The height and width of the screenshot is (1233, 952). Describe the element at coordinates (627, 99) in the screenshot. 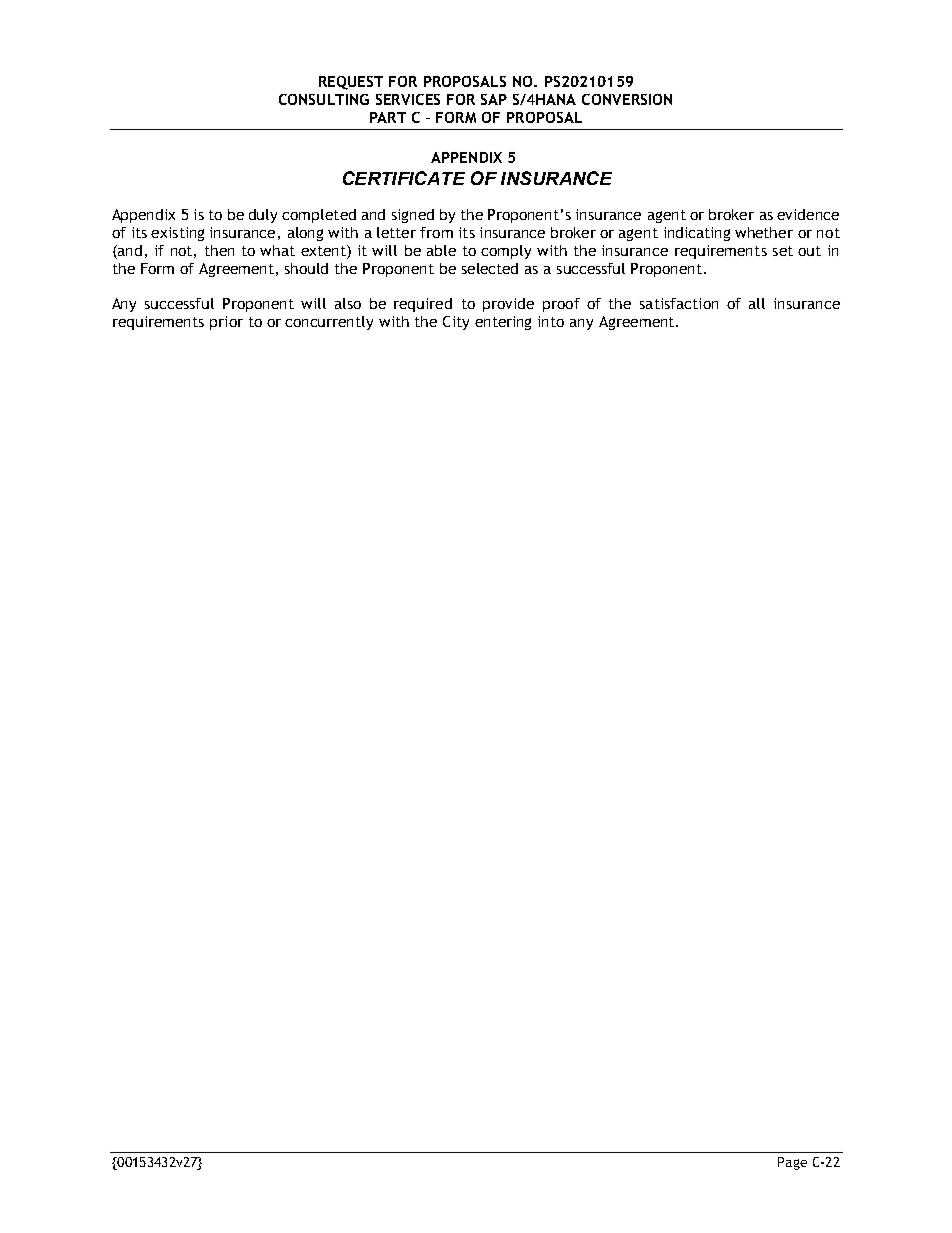

I see `CONVERSION` at that location.
